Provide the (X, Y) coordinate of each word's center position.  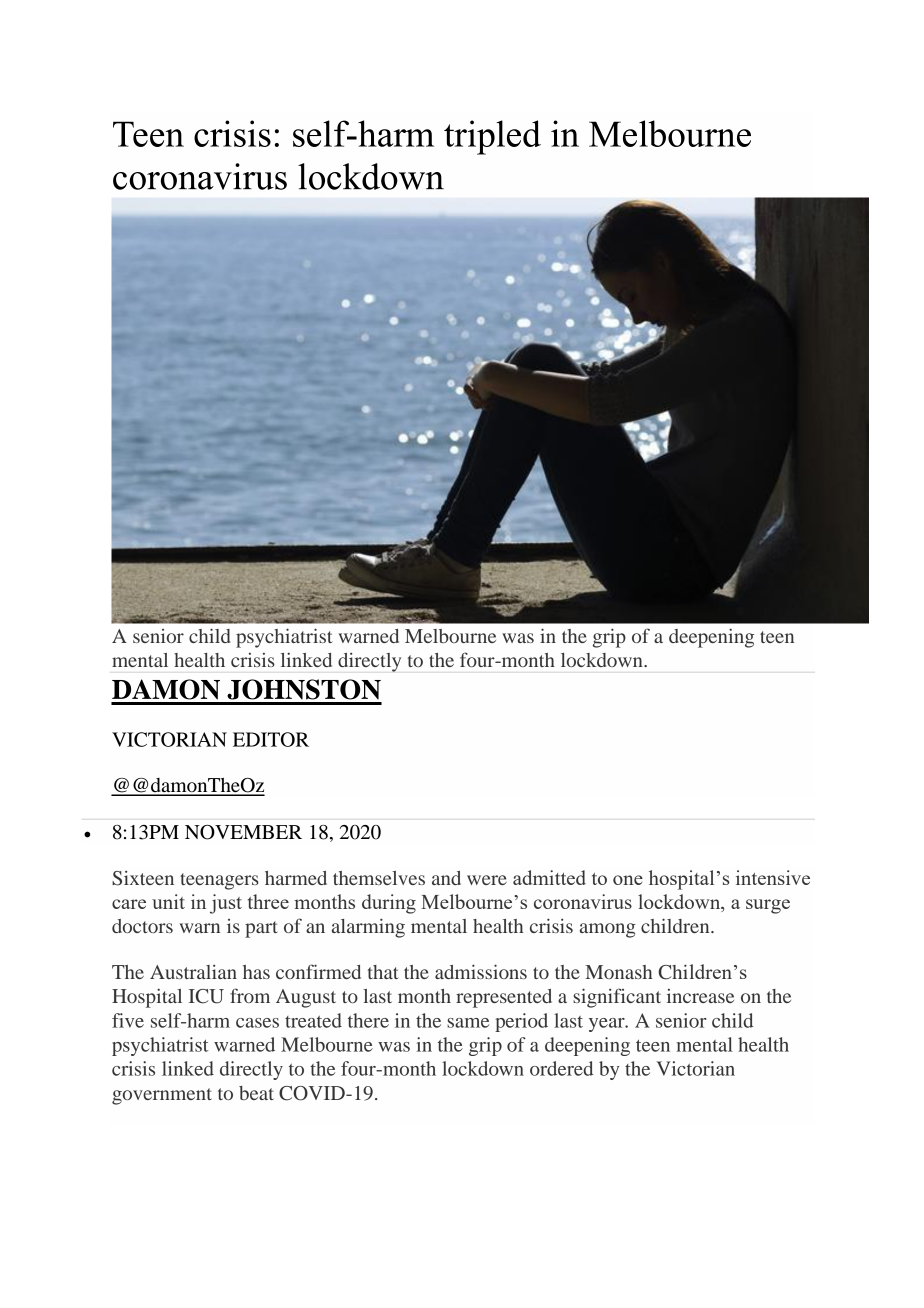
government (162, 1096)
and (446, 878)
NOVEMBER (243, 832)
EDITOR (271, 739)
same (468, 1023)
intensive (773, 877)
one (628, 880)
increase (700, 996)
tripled (492, 137)
